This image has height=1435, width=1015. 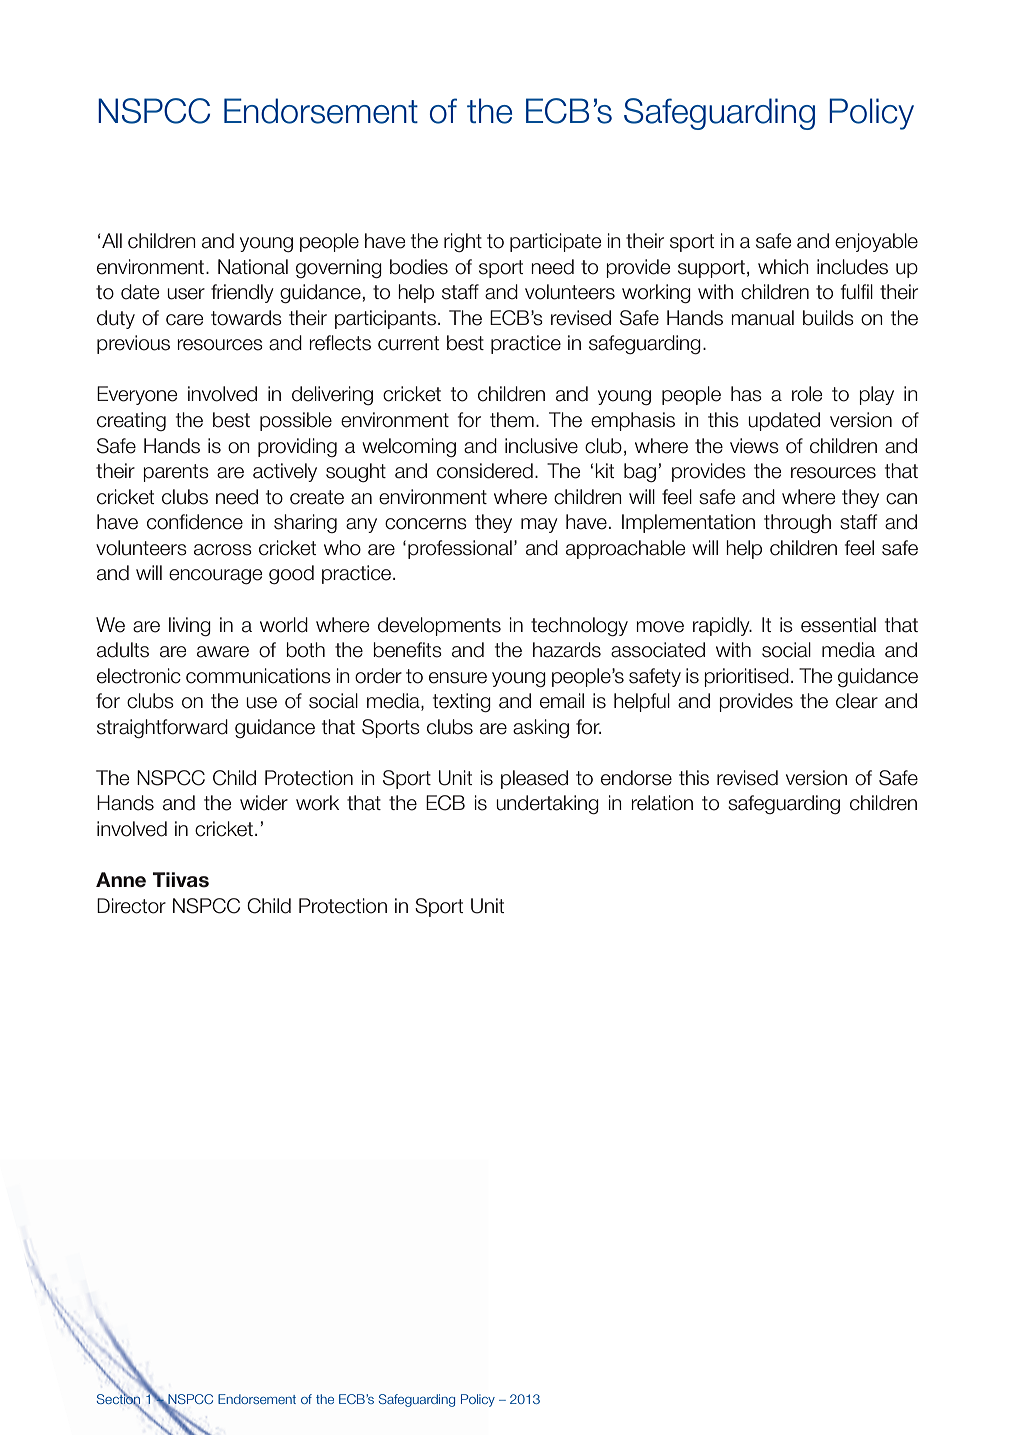 What do you see at coordinates (567, 650) in the image?
I see `hazards` at bounding box center [567, 650].
